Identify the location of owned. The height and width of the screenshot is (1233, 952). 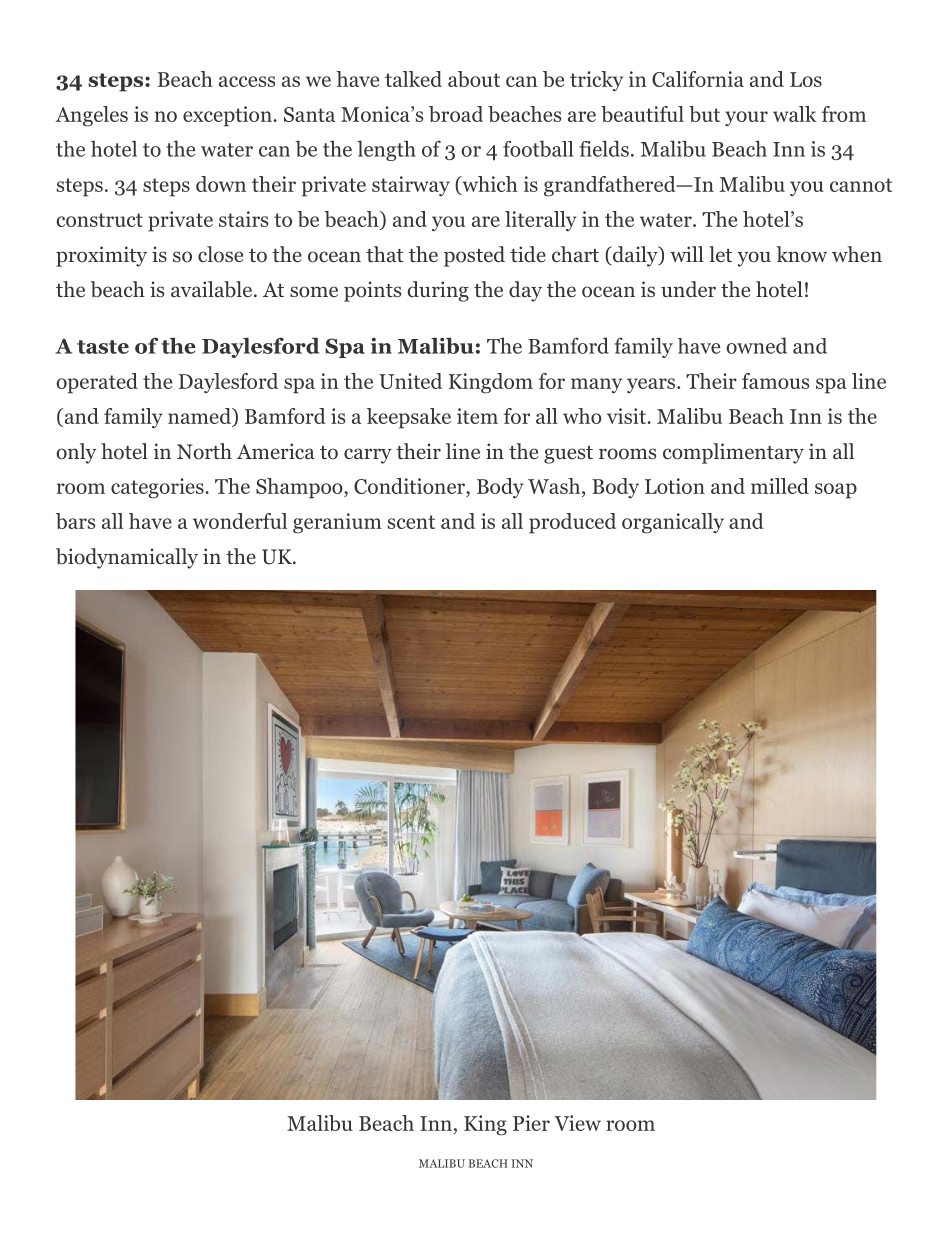
(756, 345).
